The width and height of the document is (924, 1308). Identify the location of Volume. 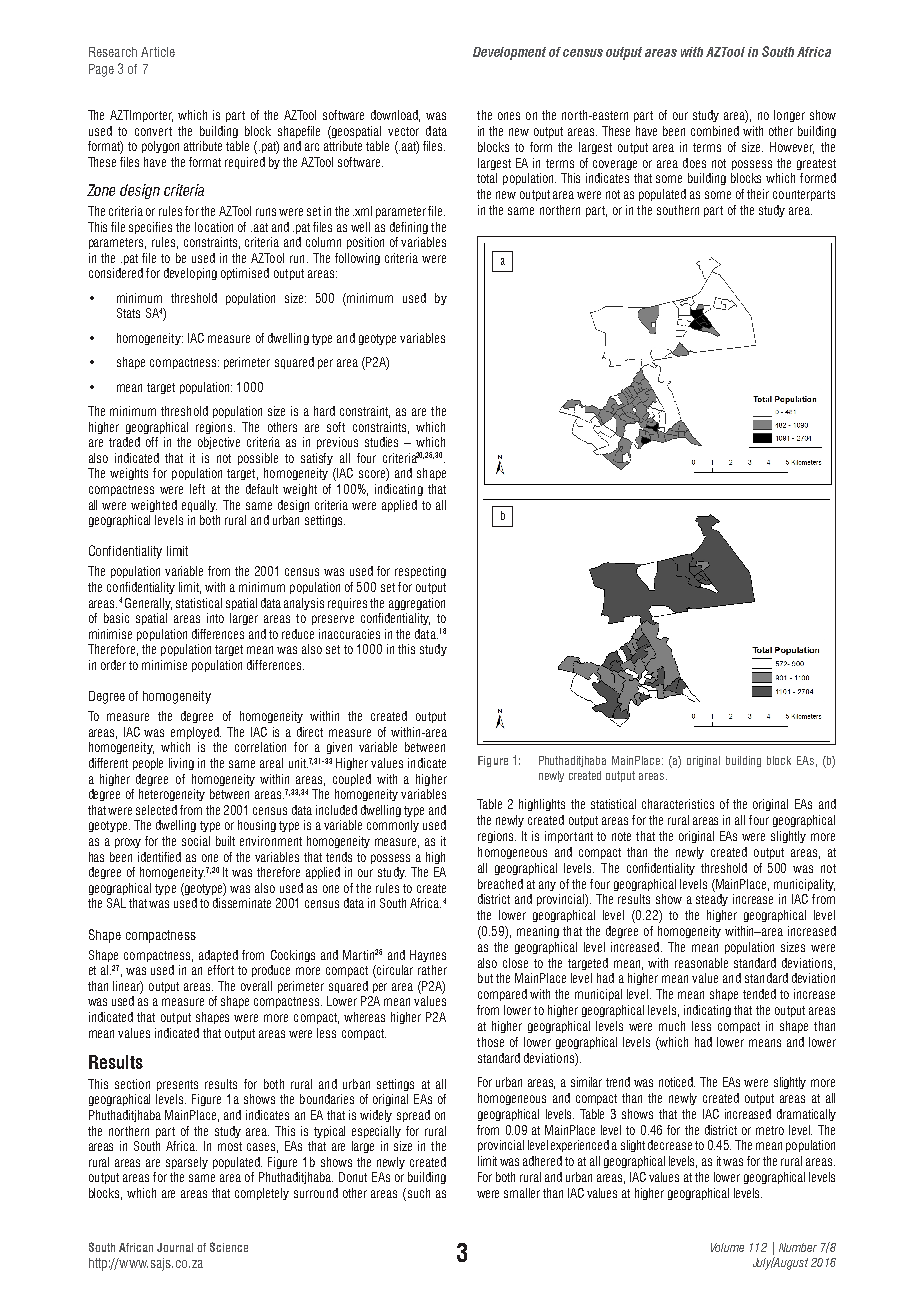
(727, 1247).
